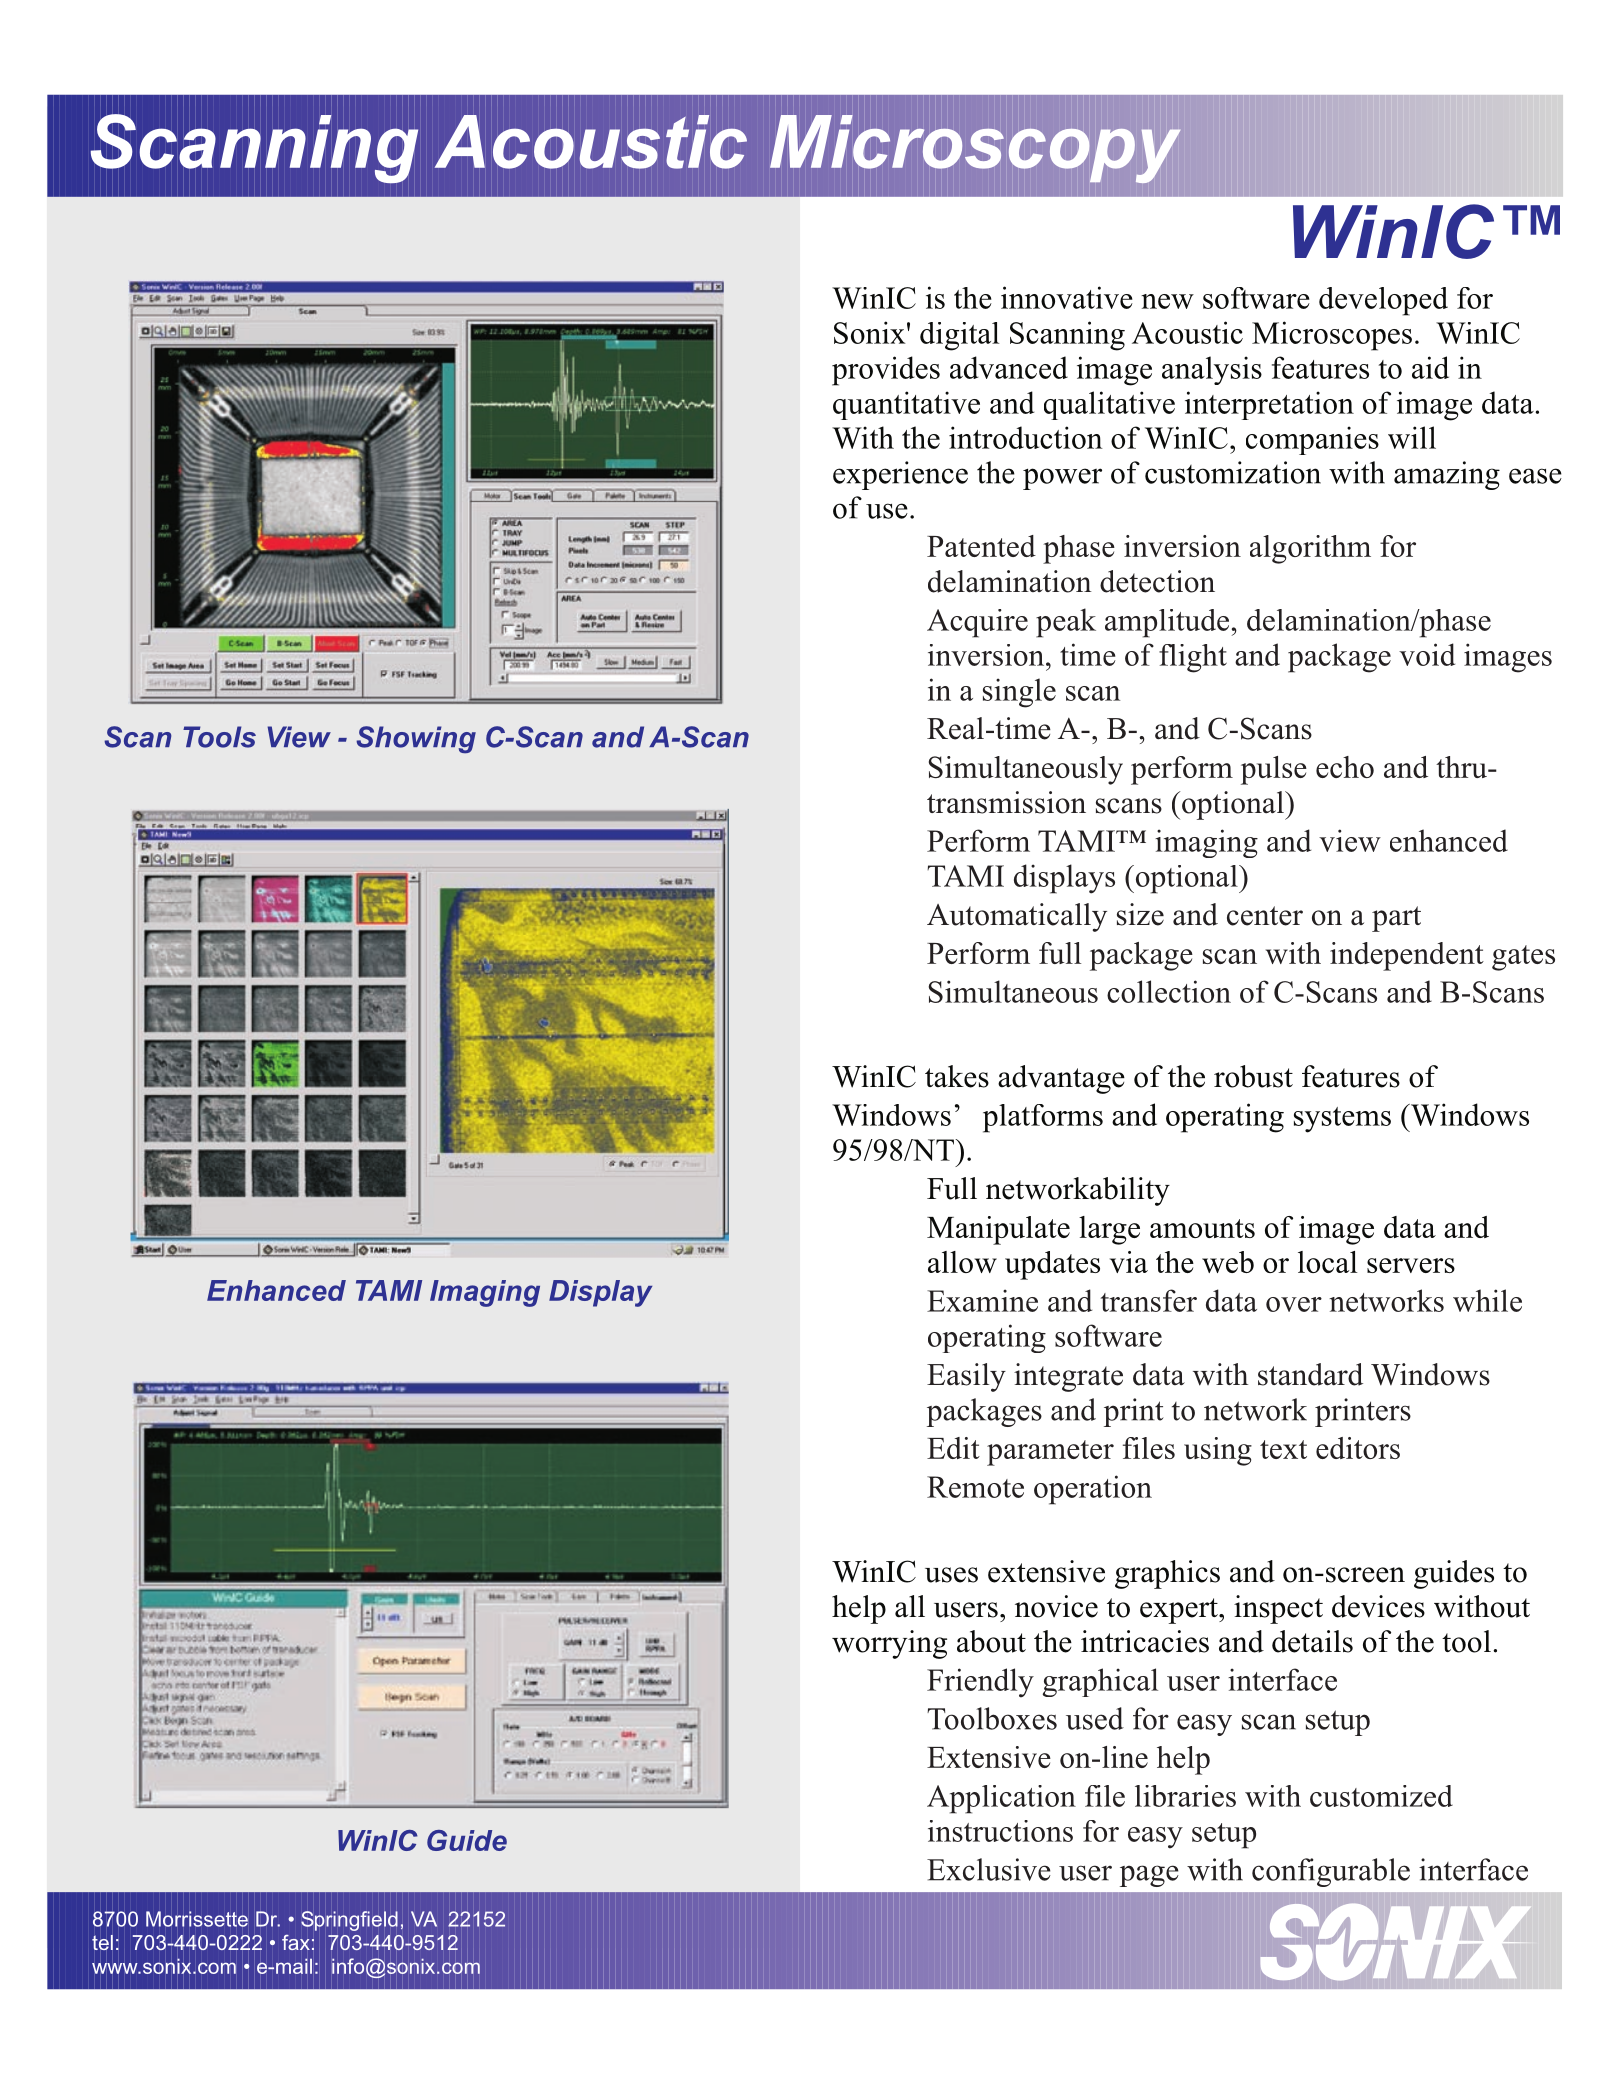  What do you see at coordinates (1383, 301) in the image?
I see `developed` at bounding box center [1383, 301].
